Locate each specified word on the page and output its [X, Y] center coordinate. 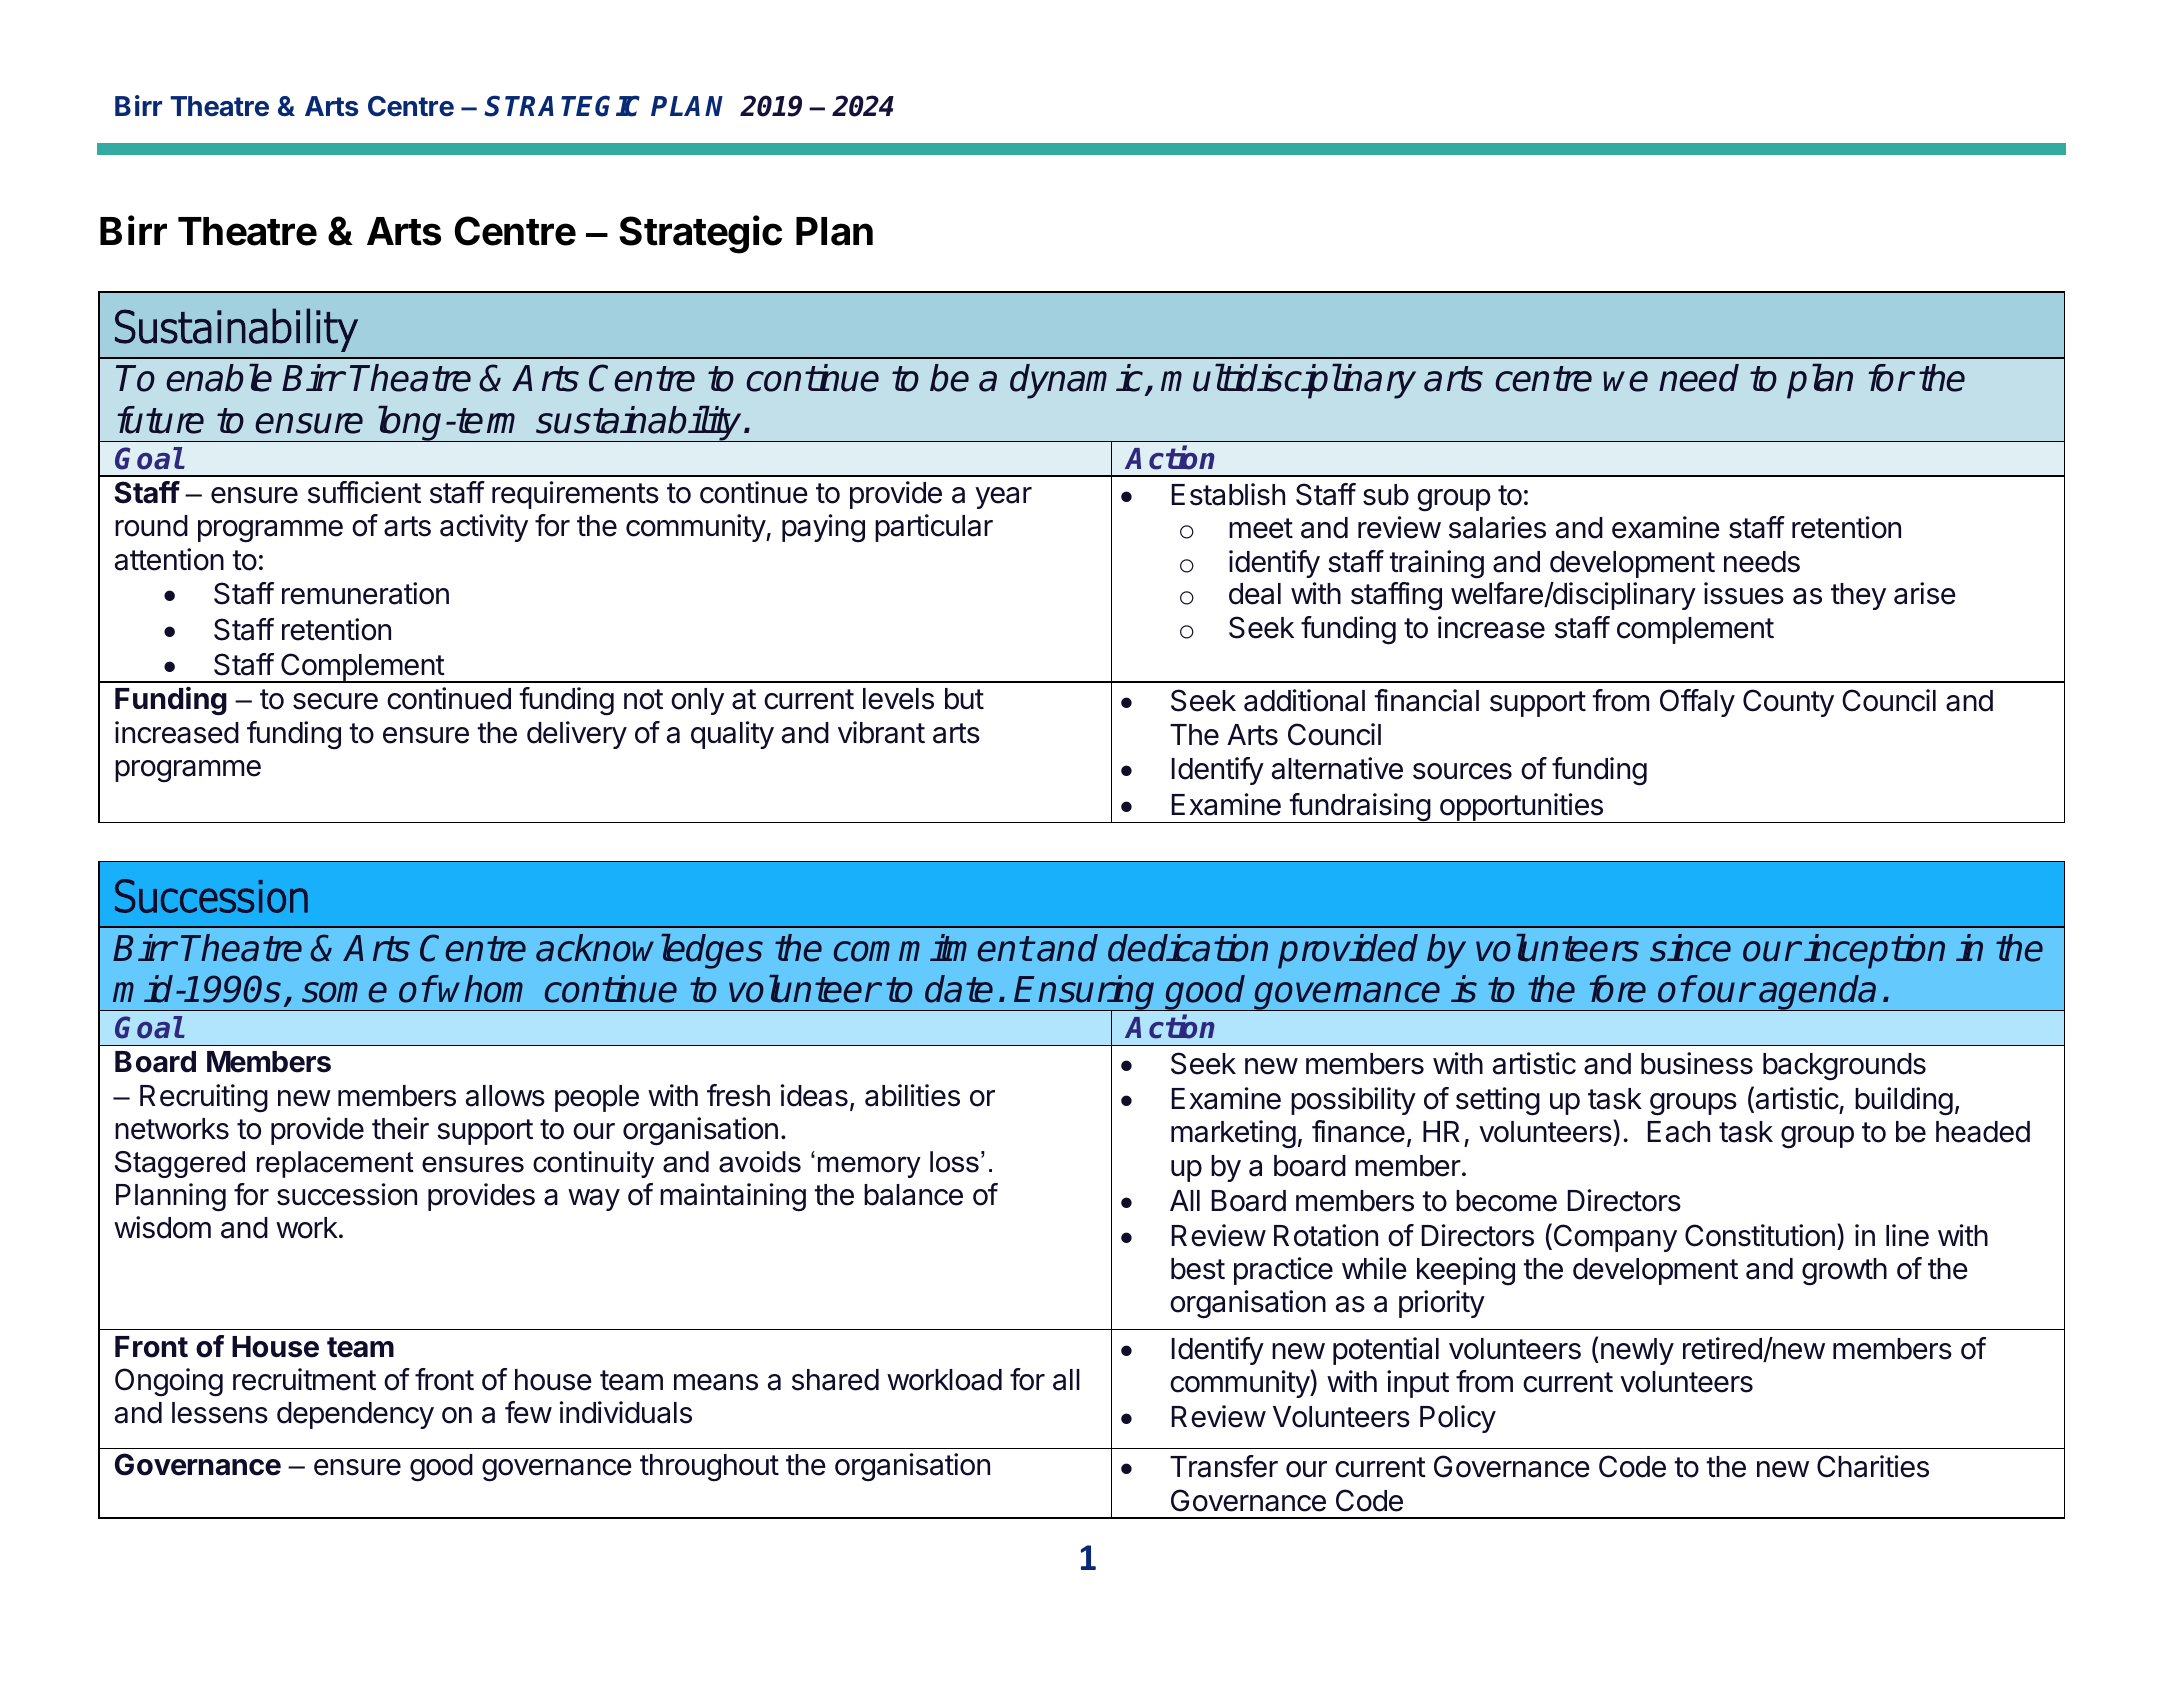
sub [1386, 495]
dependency [355, 1415]
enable [219, 378]
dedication [1188, 948]
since [1690, 948]
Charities [1873, 1466]
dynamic [1078, 381]
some [344, 992]
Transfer [1224, 1466]
